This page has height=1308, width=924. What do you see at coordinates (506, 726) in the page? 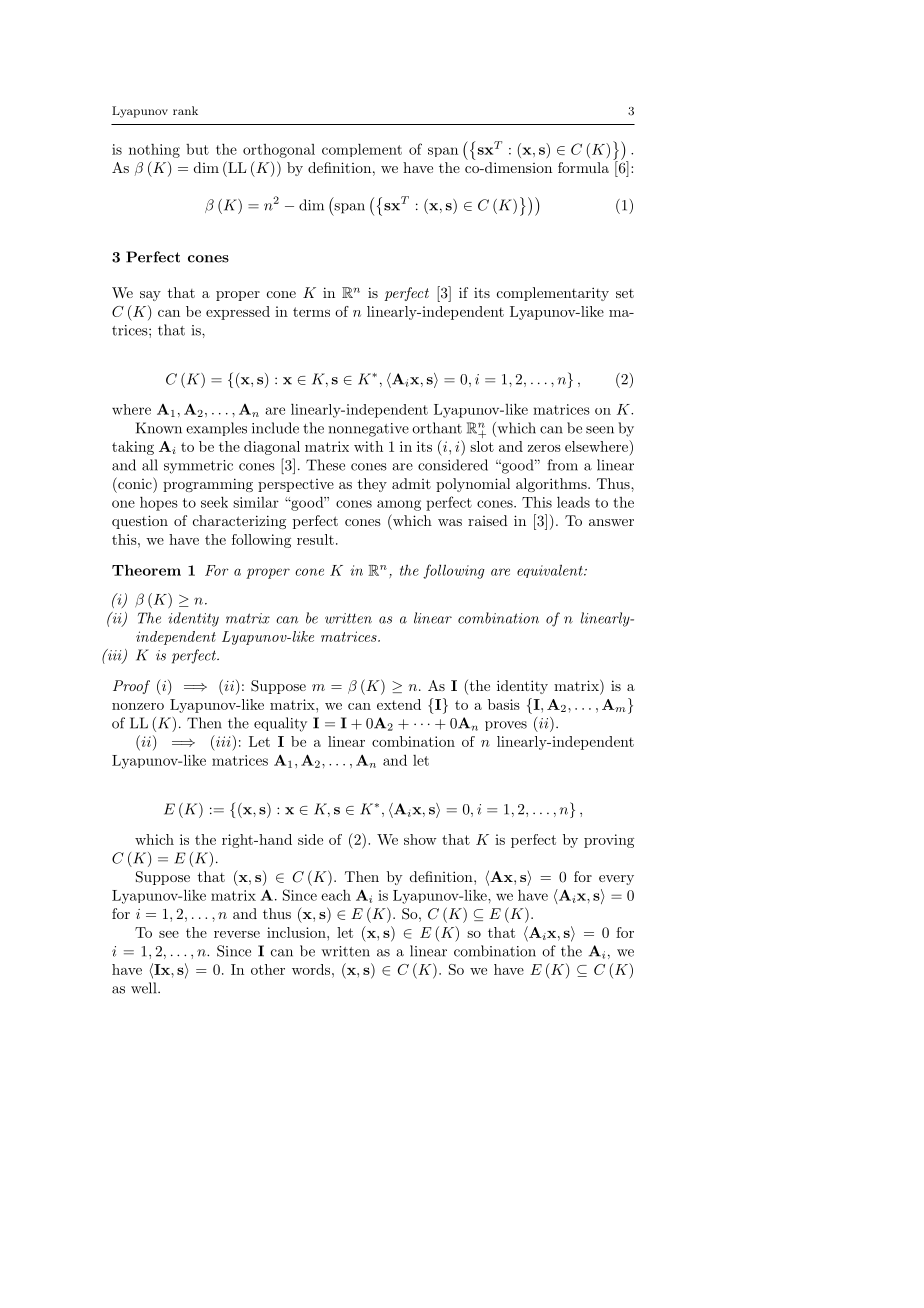
I see `proves` at bounding box center [506, 726].
